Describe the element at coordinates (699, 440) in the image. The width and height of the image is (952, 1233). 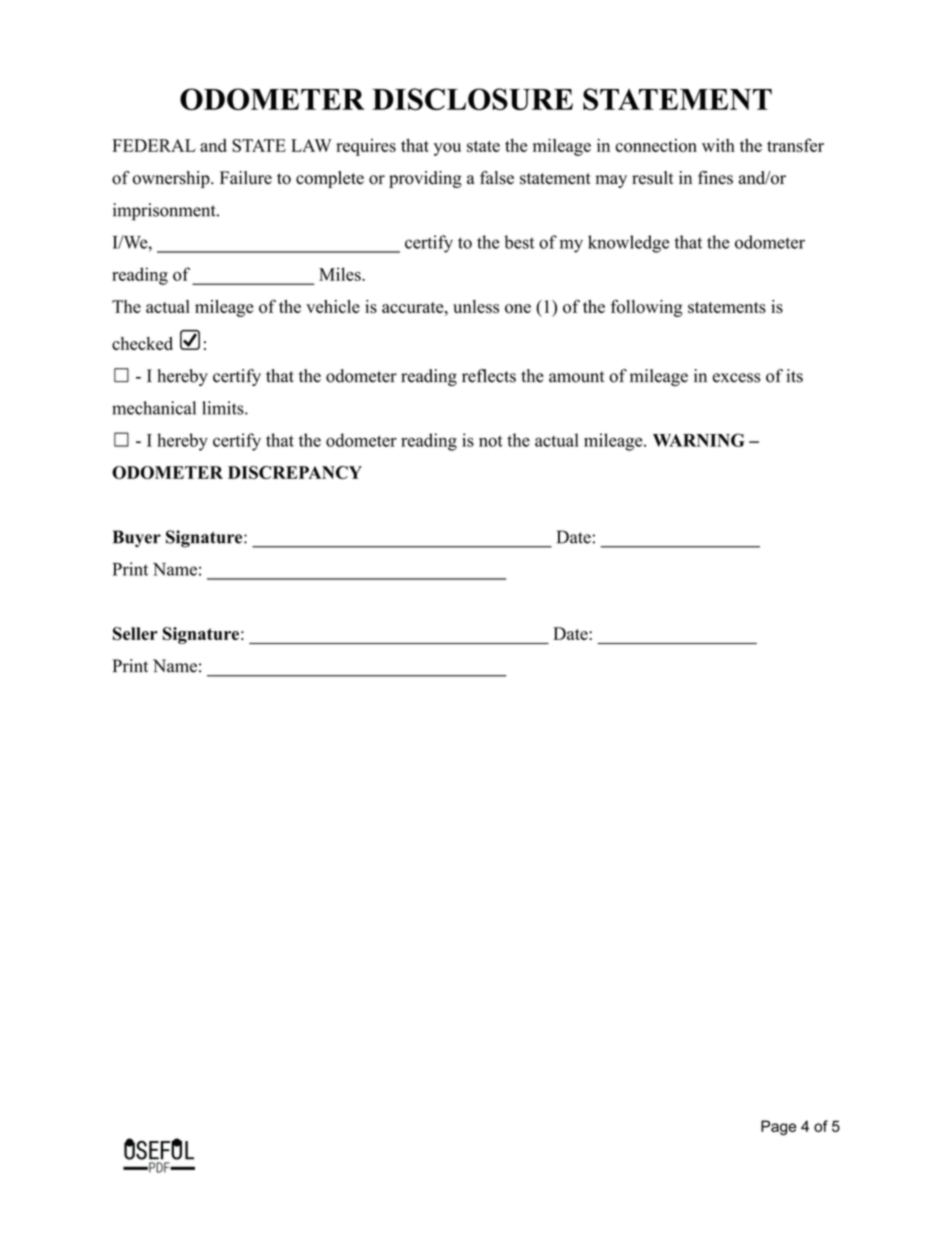
I see `WARNING` at that location.
